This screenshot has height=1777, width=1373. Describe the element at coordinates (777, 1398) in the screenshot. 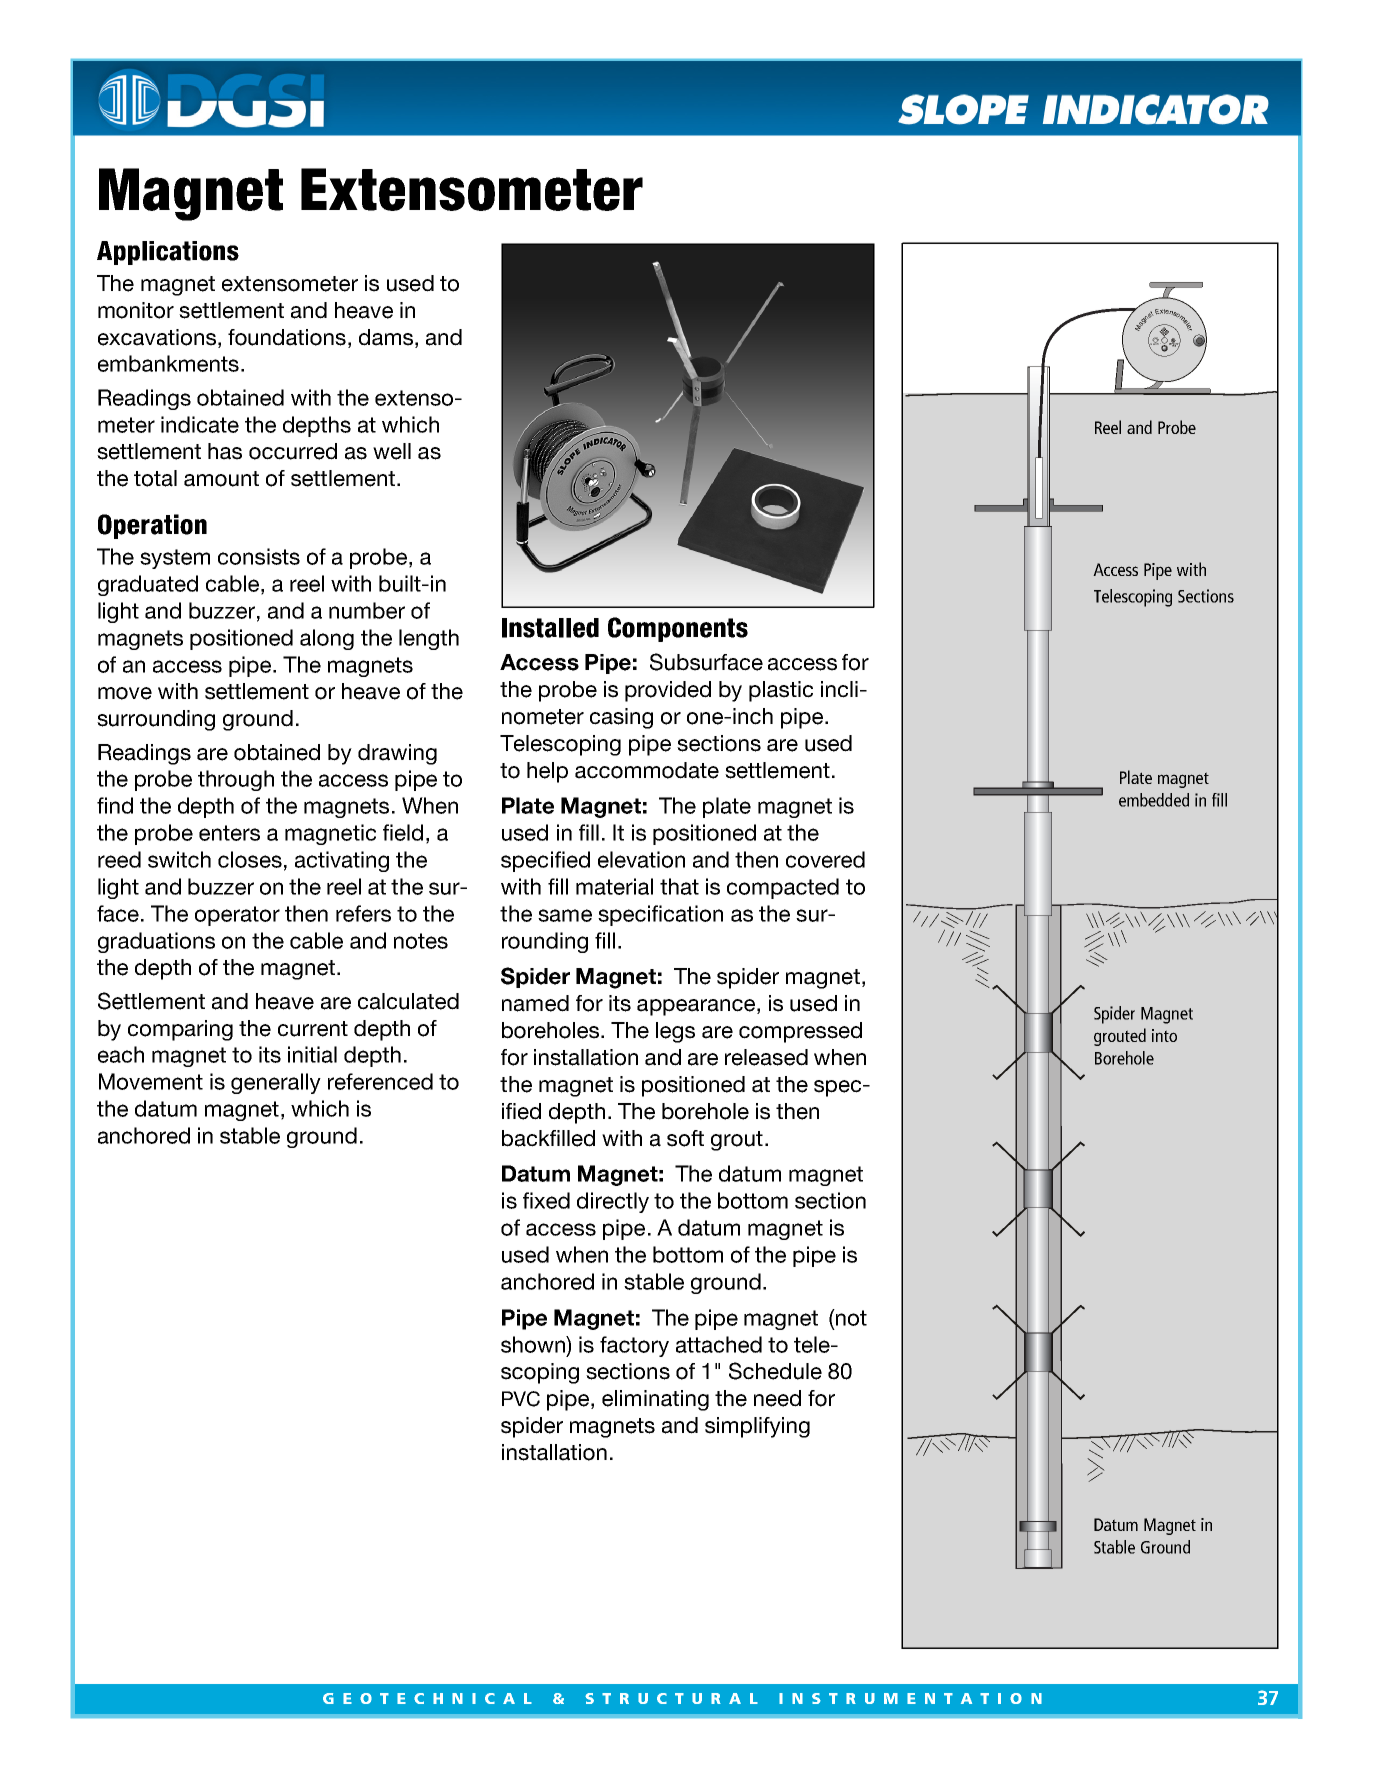

I see `need` at that location.
